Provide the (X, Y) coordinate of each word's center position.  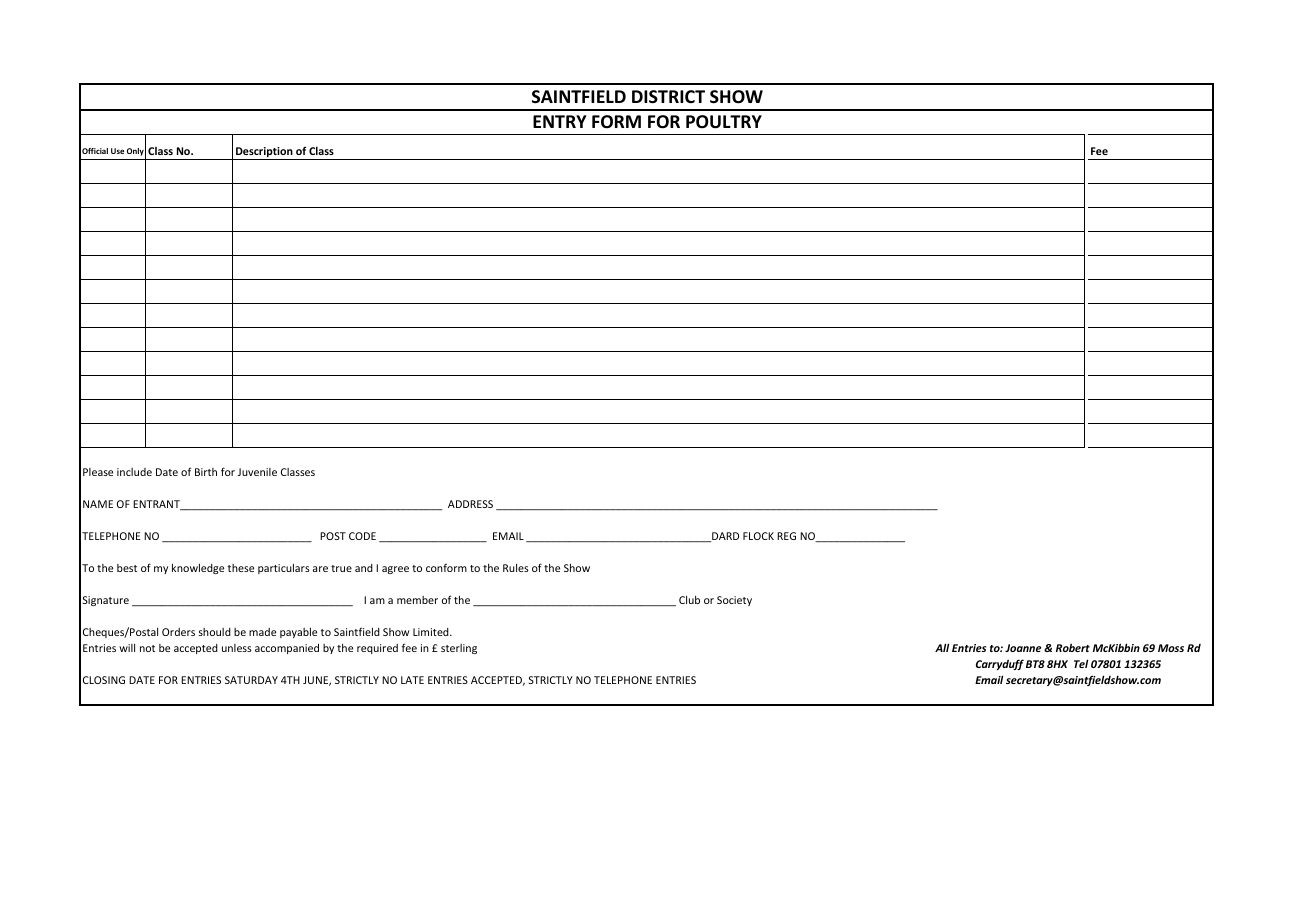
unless (237, 648)
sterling (459, 649)
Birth (206, 472)
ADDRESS (470, 504)
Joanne (1023, 648)
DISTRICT (668, 97)
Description (264, 153)
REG (786, 536)
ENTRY (560, 121)
